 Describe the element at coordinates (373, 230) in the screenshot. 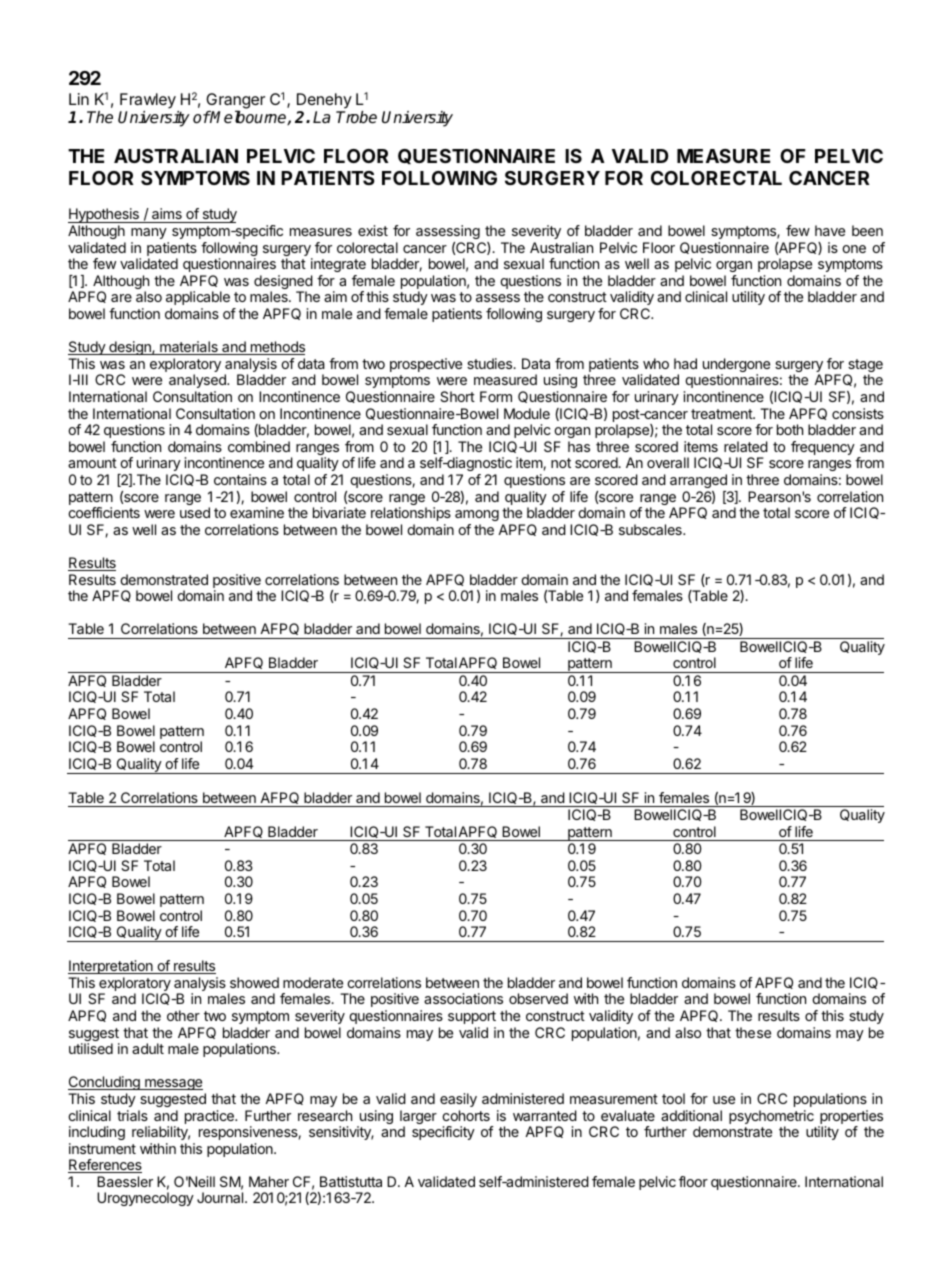

I see `exist` at that location.
